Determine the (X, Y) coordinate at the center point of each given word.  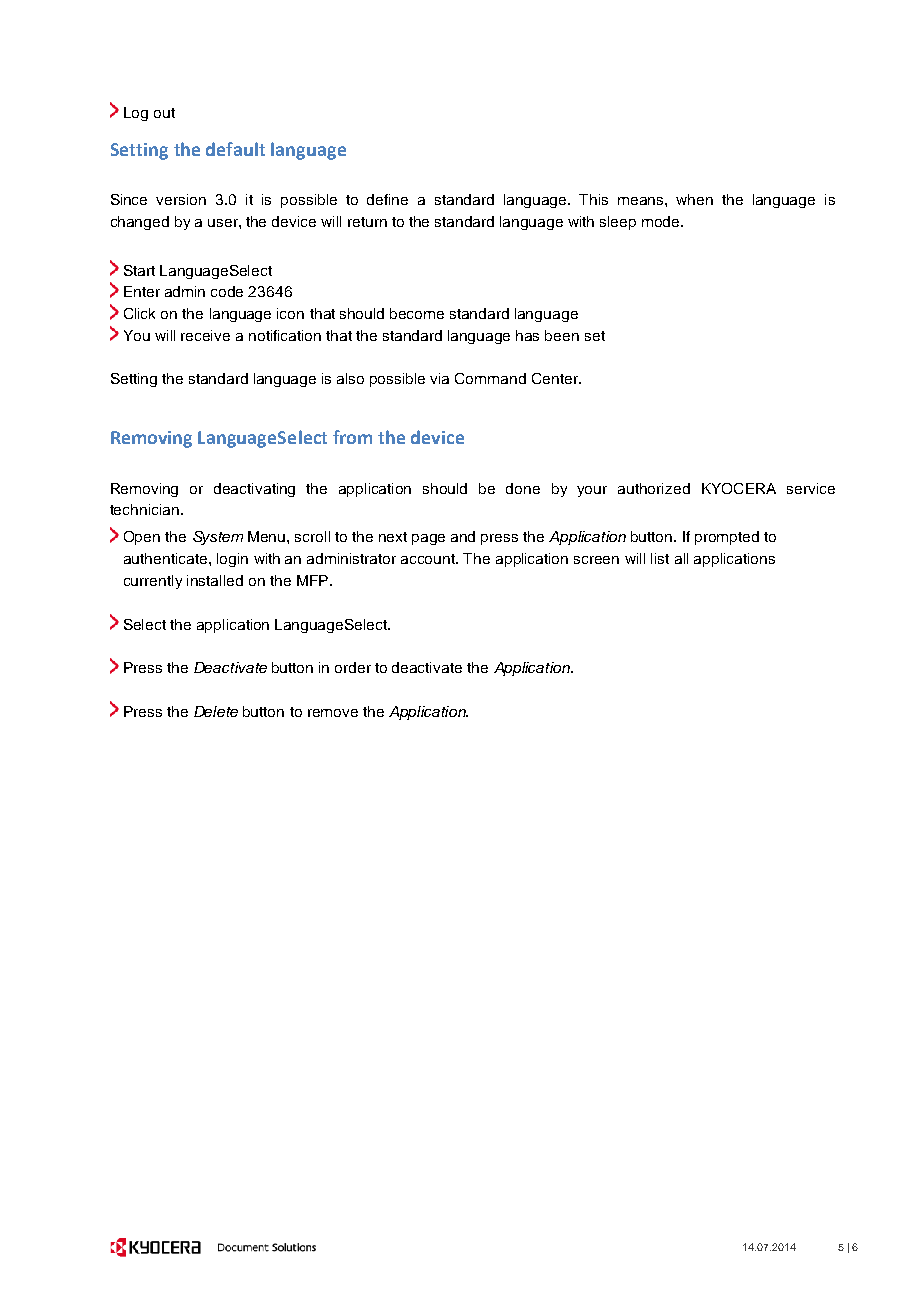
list (660, 558)
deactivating (254, 490)
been (562, 335)
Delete (216, 711)
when (694, 199)
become (417, 313)
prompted (727, 538)
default (235, 149)
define (387, 199)
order (353, 667)
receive (205, 335)
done (523, 488)
